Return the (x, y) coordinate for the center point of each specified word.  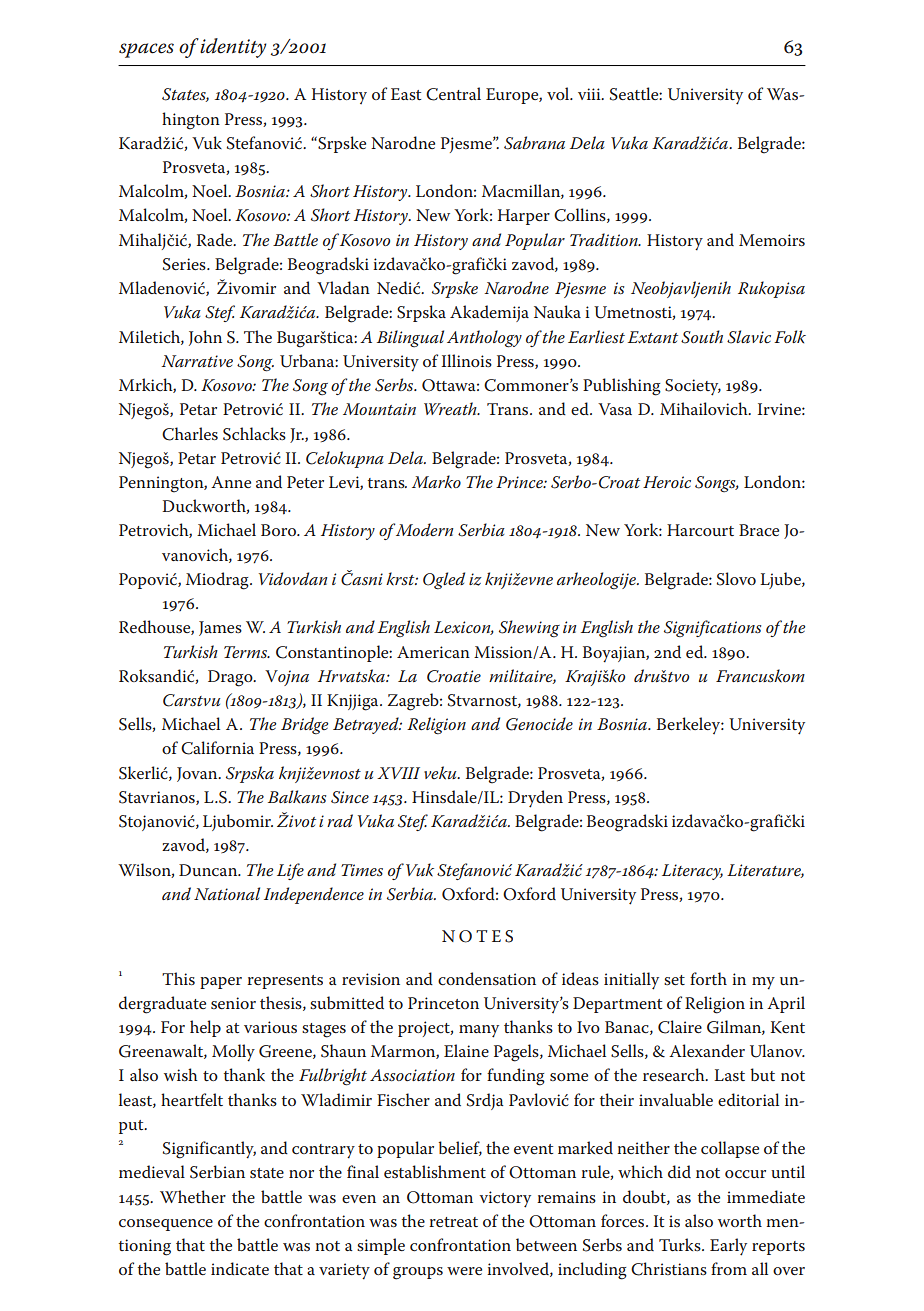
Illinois (466, 360)
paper (221, 983)
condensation (487, 979)
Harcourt (700, 530)
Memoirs (772, 240)
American (433, 652)
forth (708, 978)
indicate (240, 1268)
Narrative (197, 361)
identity (233, 48)
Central (453, 94)
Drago (231, 678)
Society (693, 387)
